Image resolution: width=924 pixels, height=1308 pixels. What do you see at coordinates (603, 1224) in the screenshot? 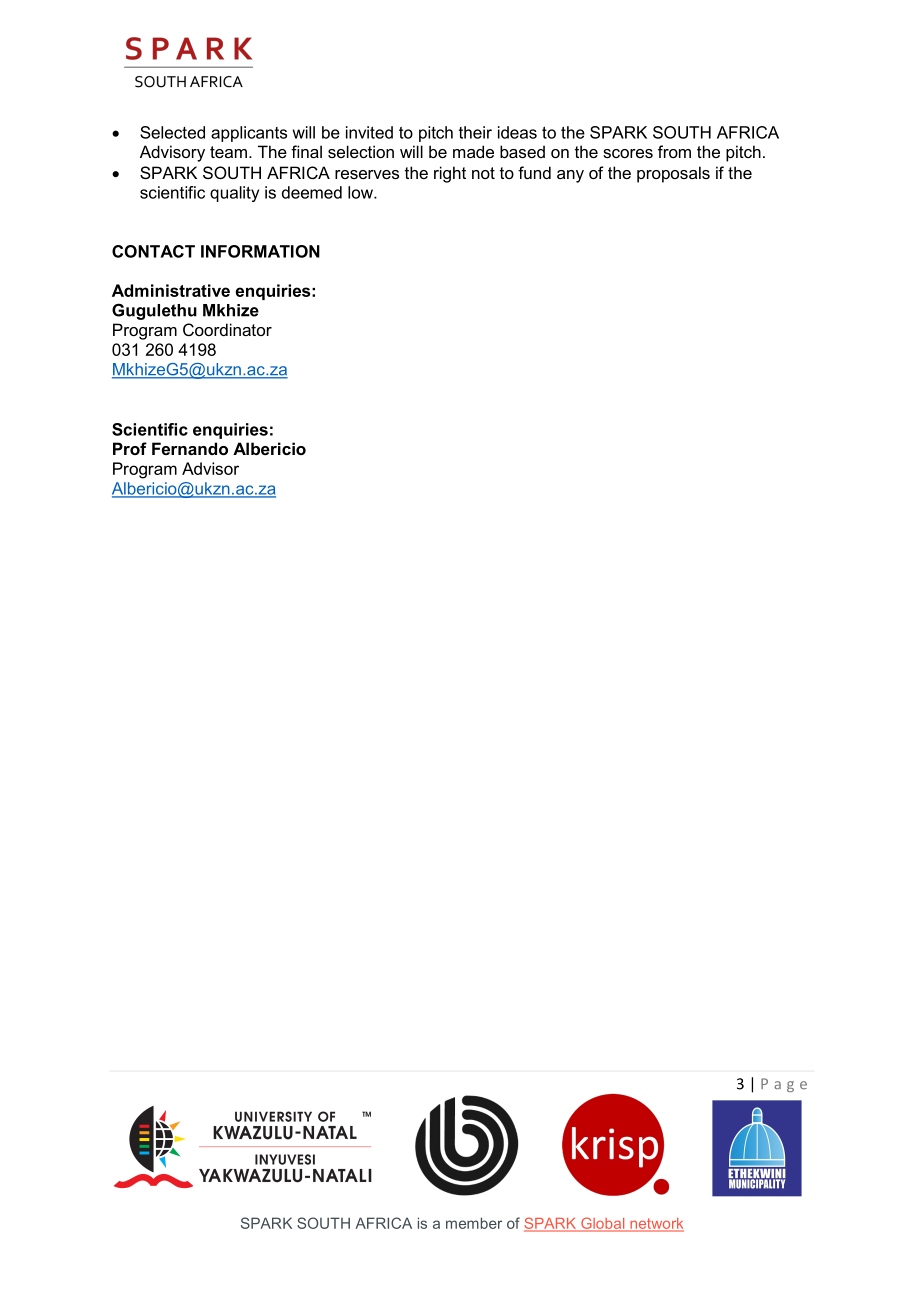
I see `Global` at bounding box center [603, 1224].
